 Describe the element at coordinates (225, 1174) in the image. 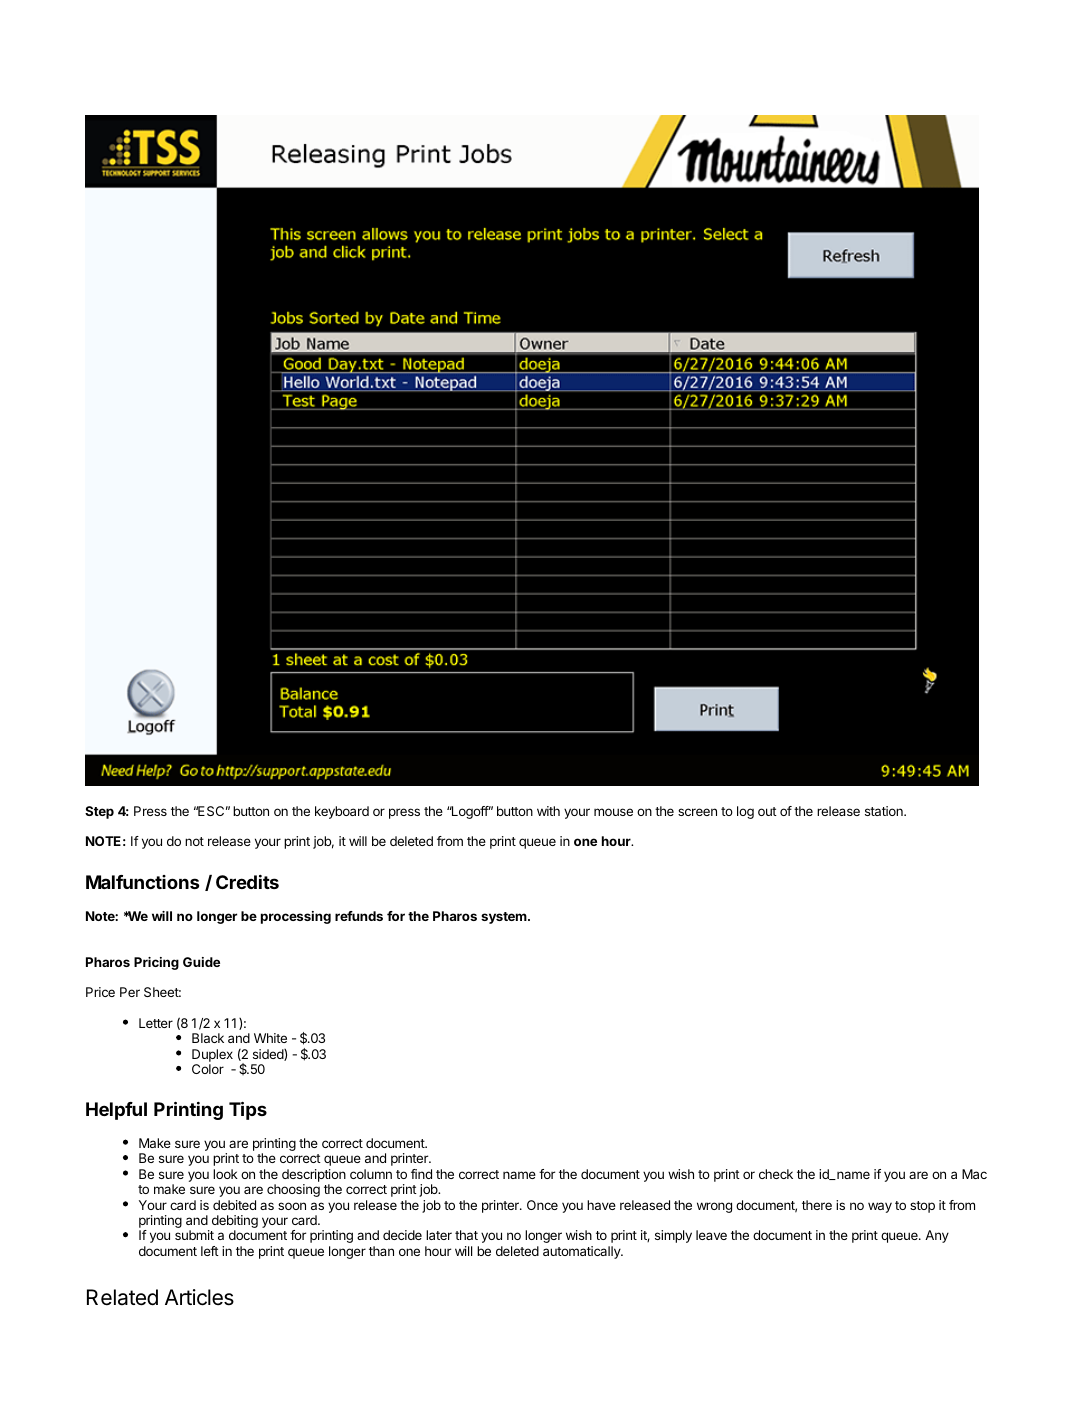

I see `look` at that location.
